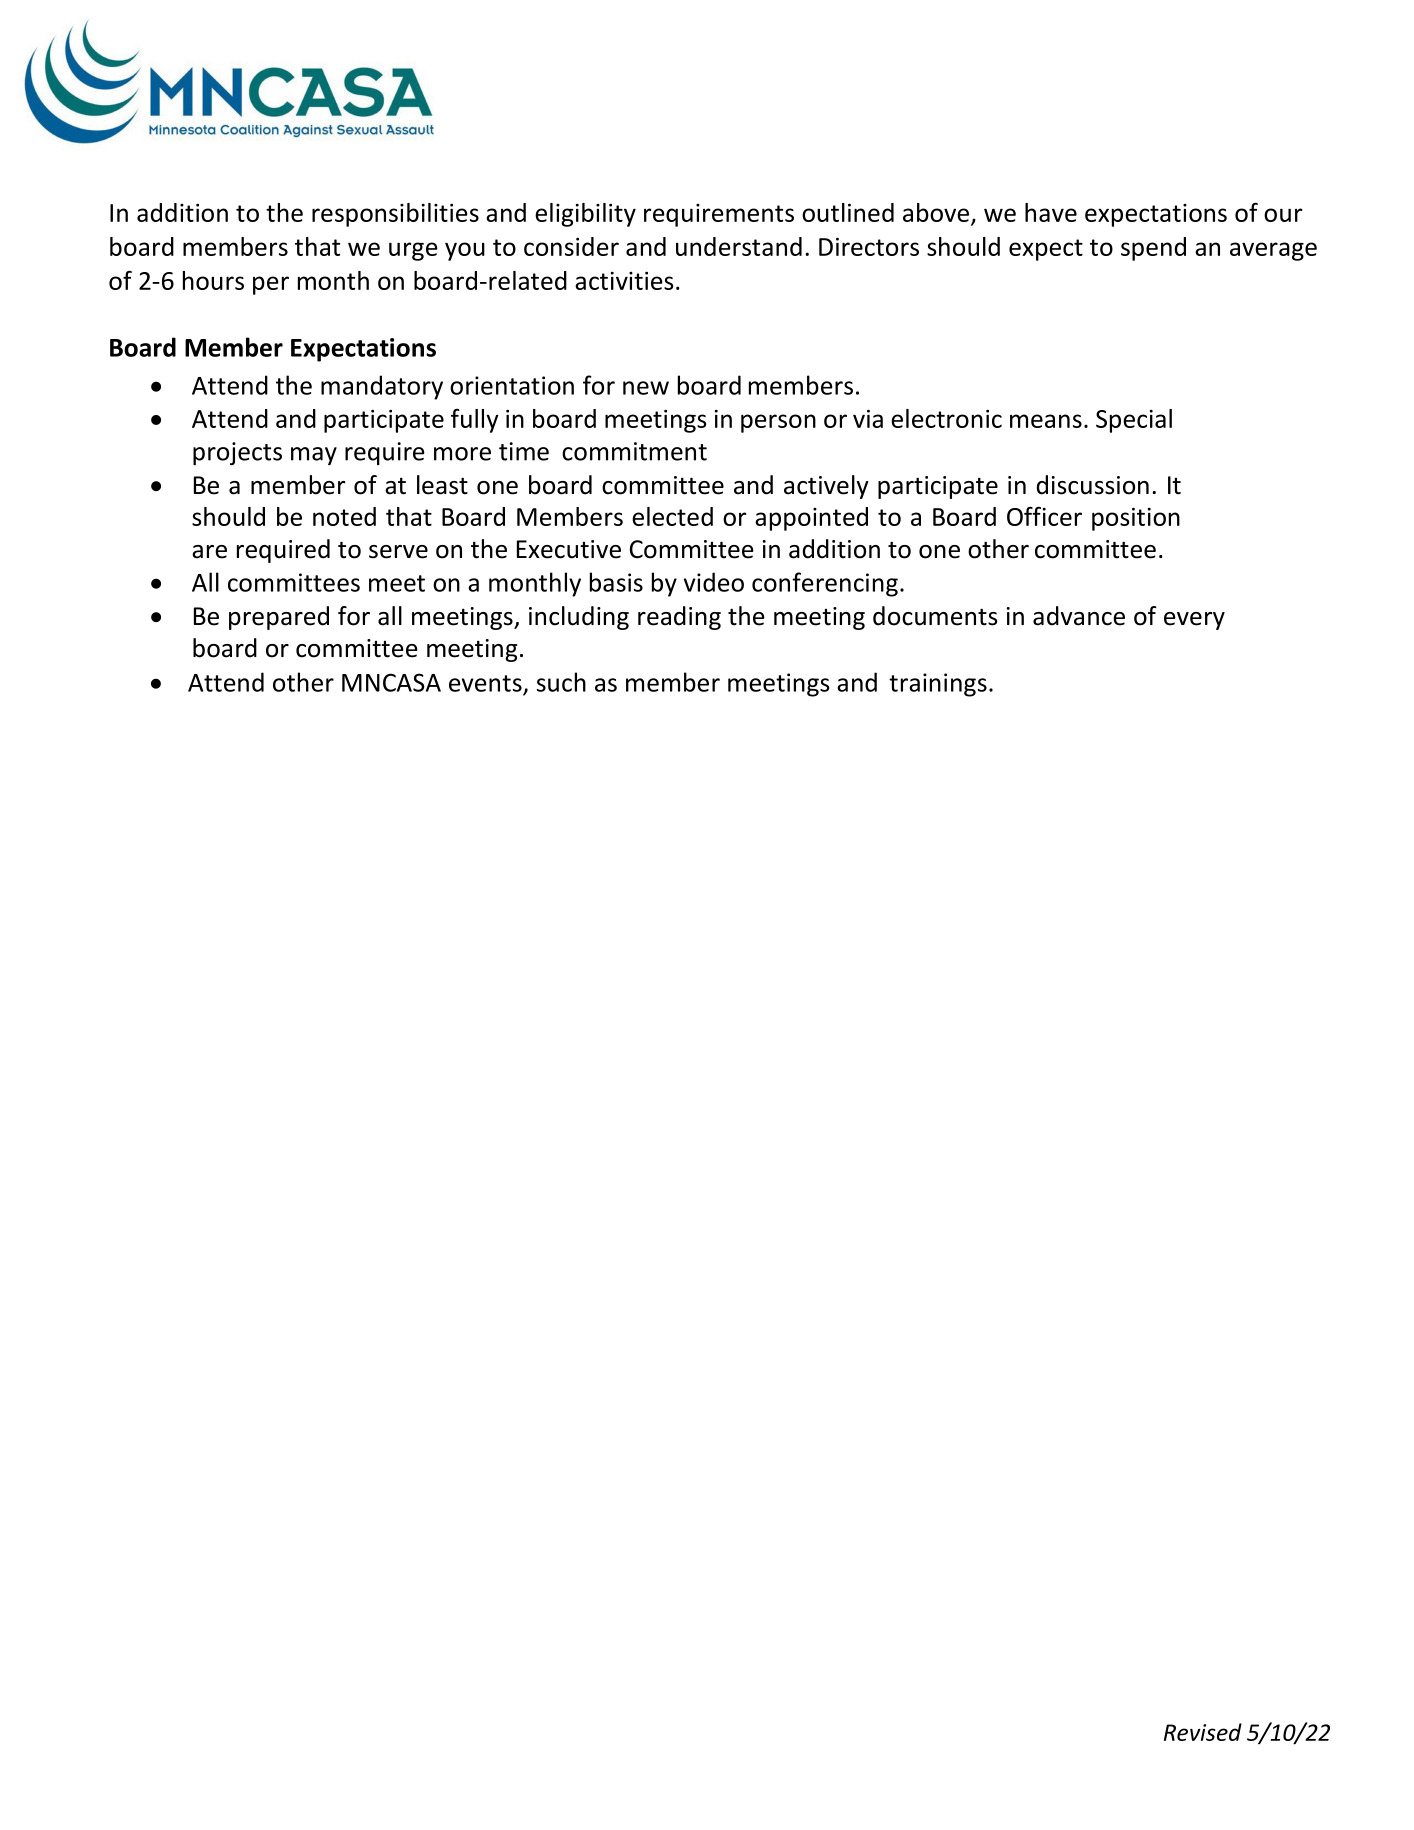 The height and width of the page is (1830, 1414). Describe the element at coordinates (485, 683) in the page. I see `events` at that location.
